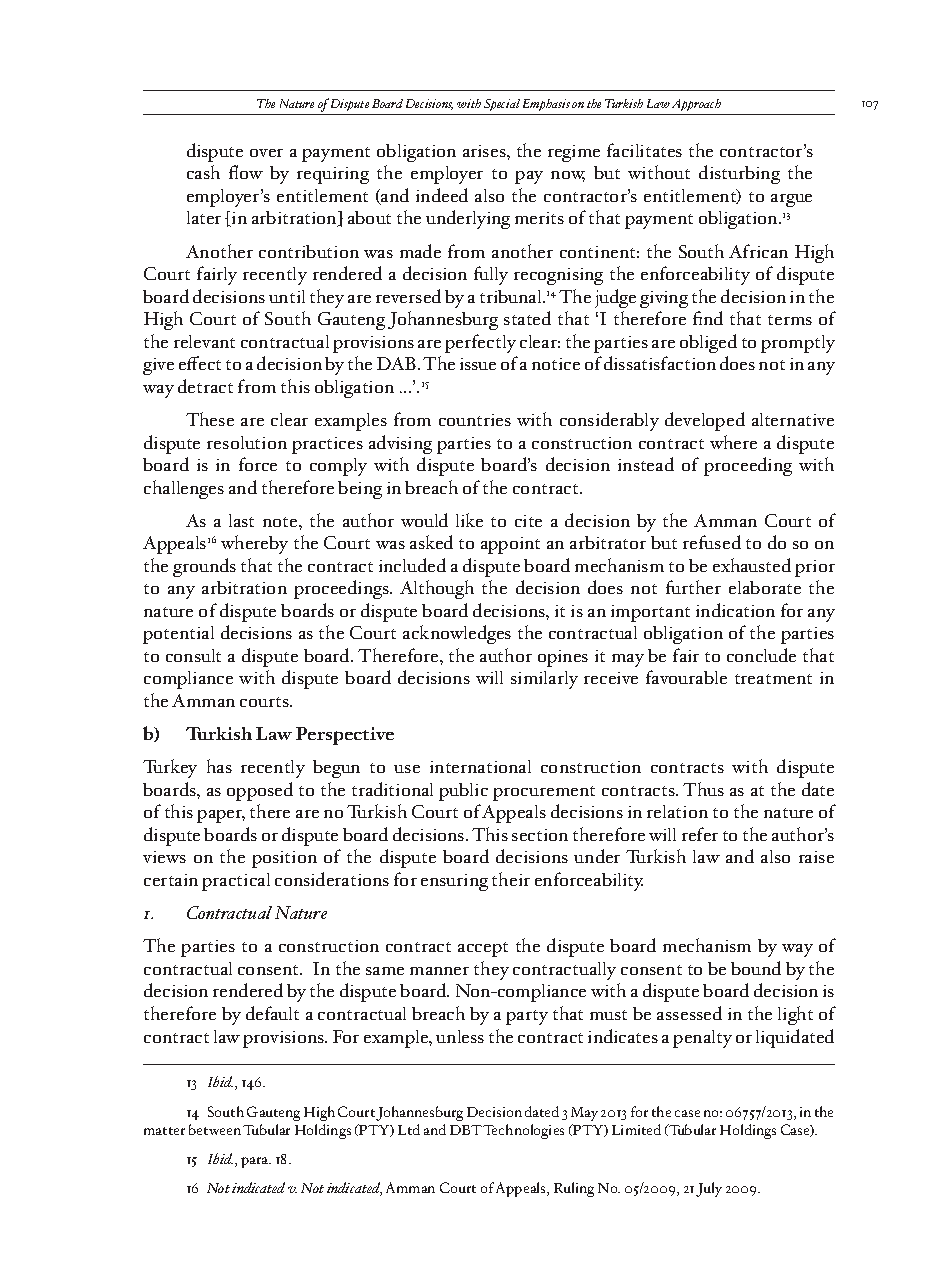 Image resolution: width=952 pixels, height=1272 pixels. I want to click on resolution, so click(247, 442).
